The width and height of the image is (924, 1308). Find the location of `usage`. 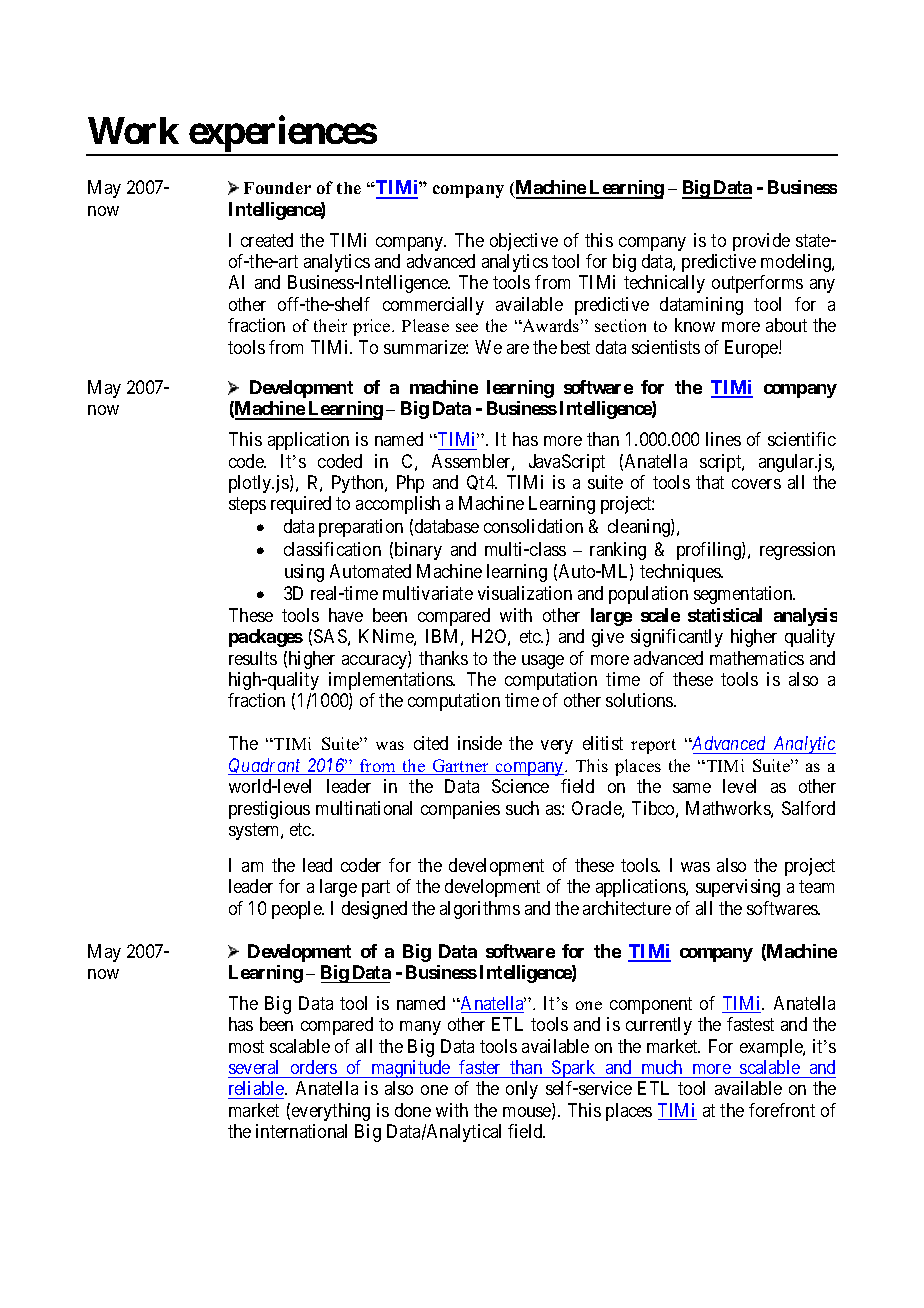

usage is located at coordinates (543, 662).
